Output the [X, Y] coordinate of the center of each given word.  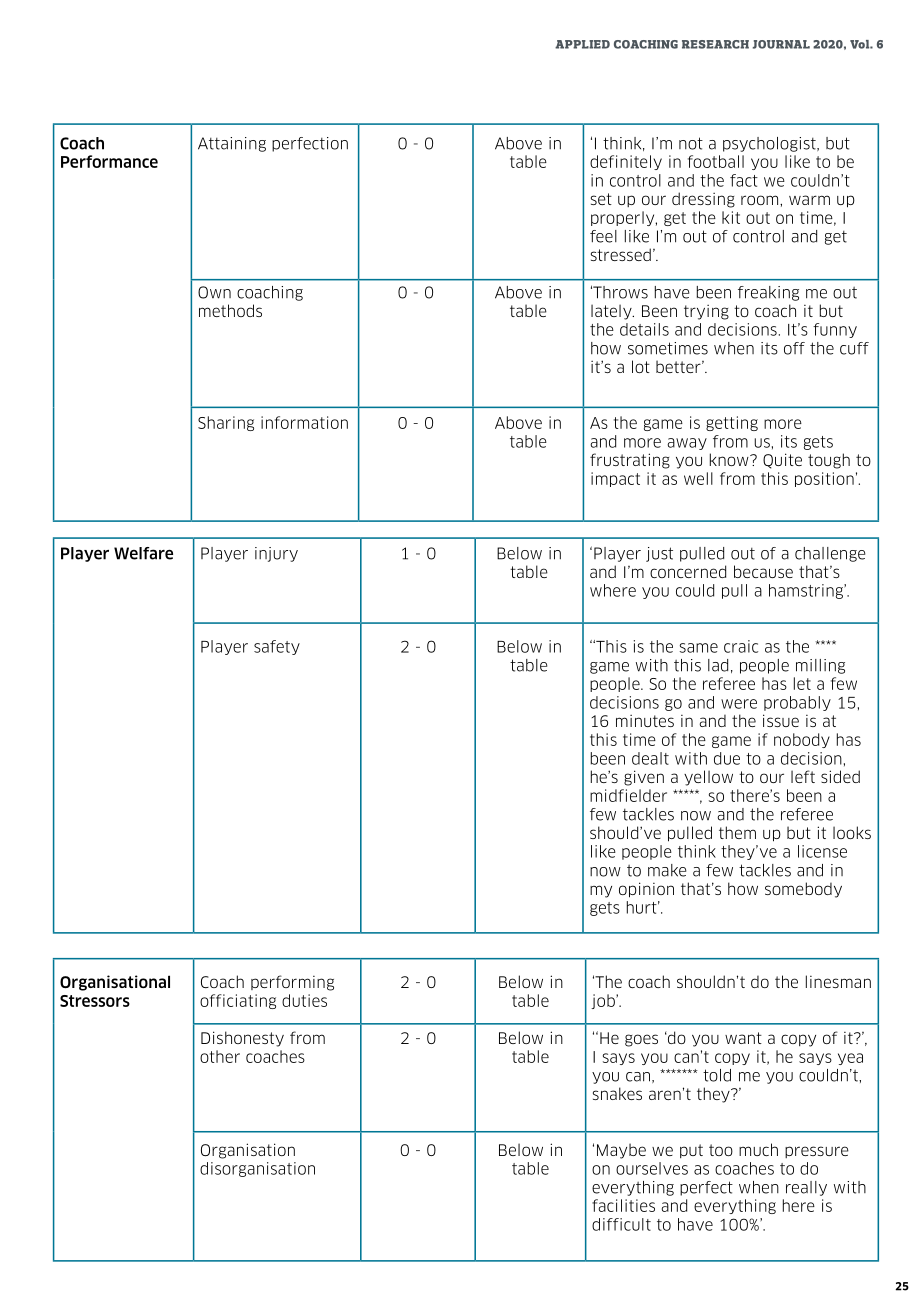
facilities [623, 1205]
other [220, 1056]
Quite [782, 461]
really [806, 1188]
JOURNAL [781, 44]
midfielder [628, 795]
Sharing [226, 423]
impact [615, 479]
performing [292, 983]
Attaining [232, 144]
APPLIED [582, 44]
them [737, 832]
